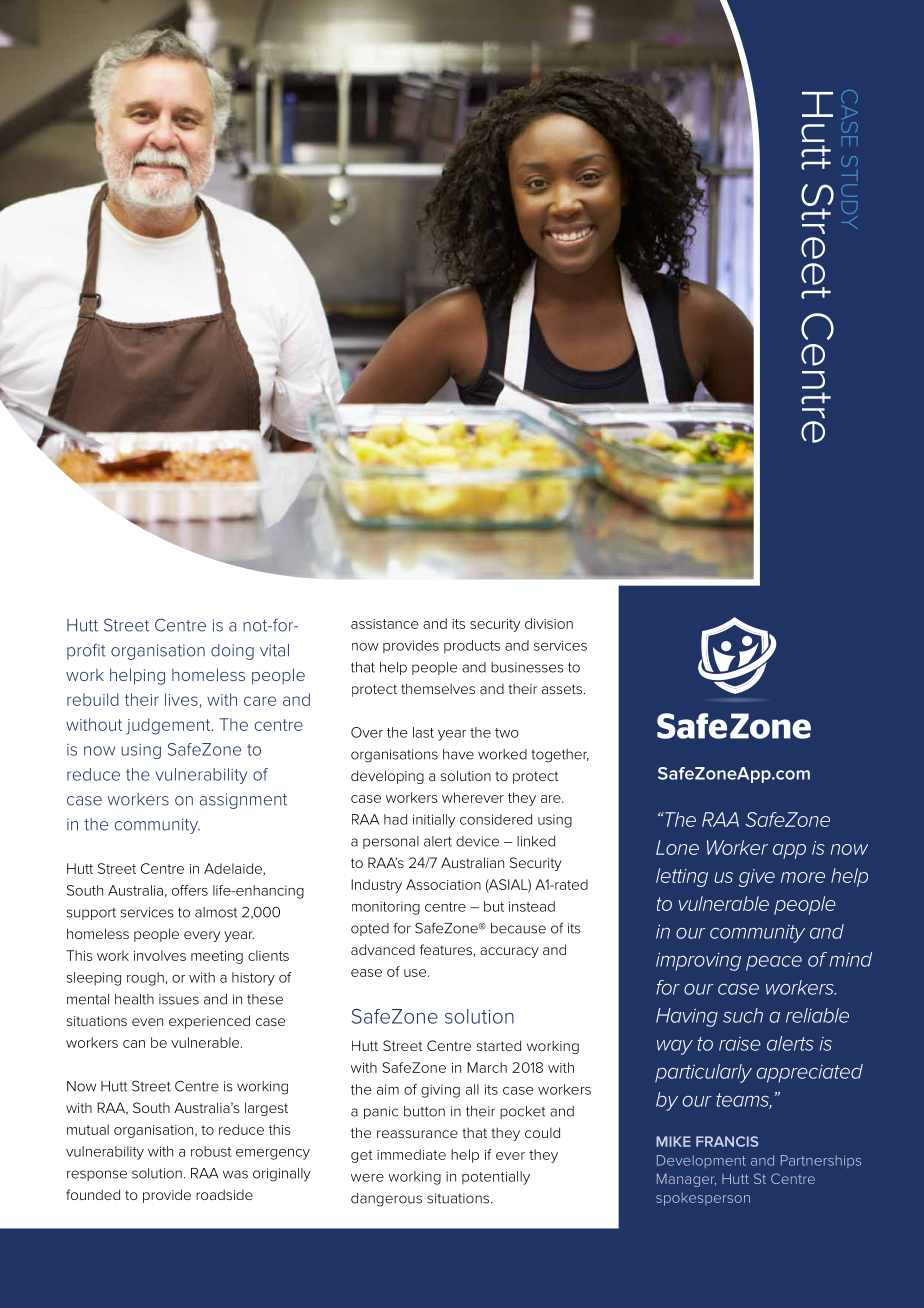 The height and width of the page is (1308, 924). What do you see at coordinates (532, 906) in the page?
I see `instead` at bounding box center [532, 906].
